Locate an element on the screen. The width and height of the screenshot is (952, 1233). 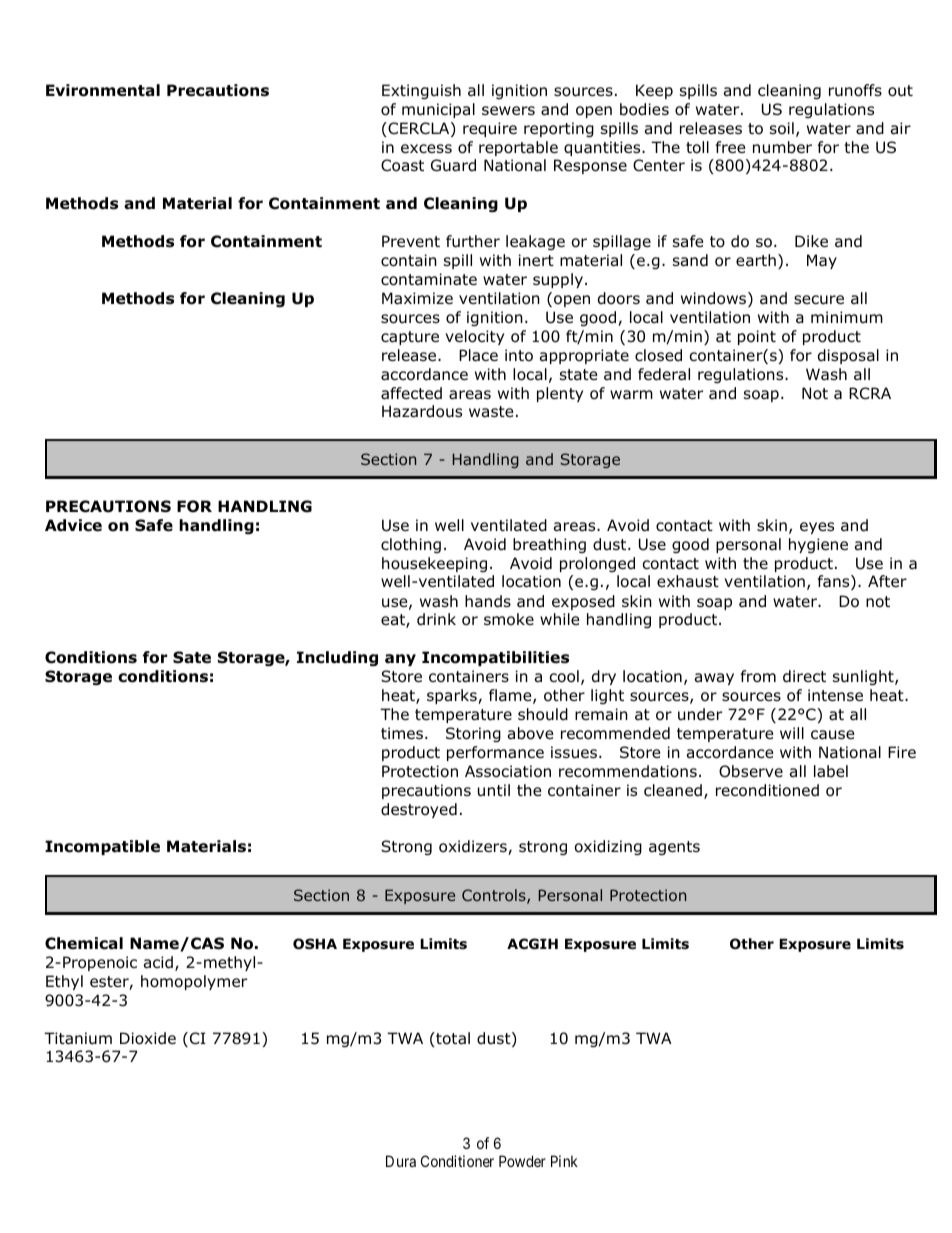
soil is located at coordinates (782, 128).
